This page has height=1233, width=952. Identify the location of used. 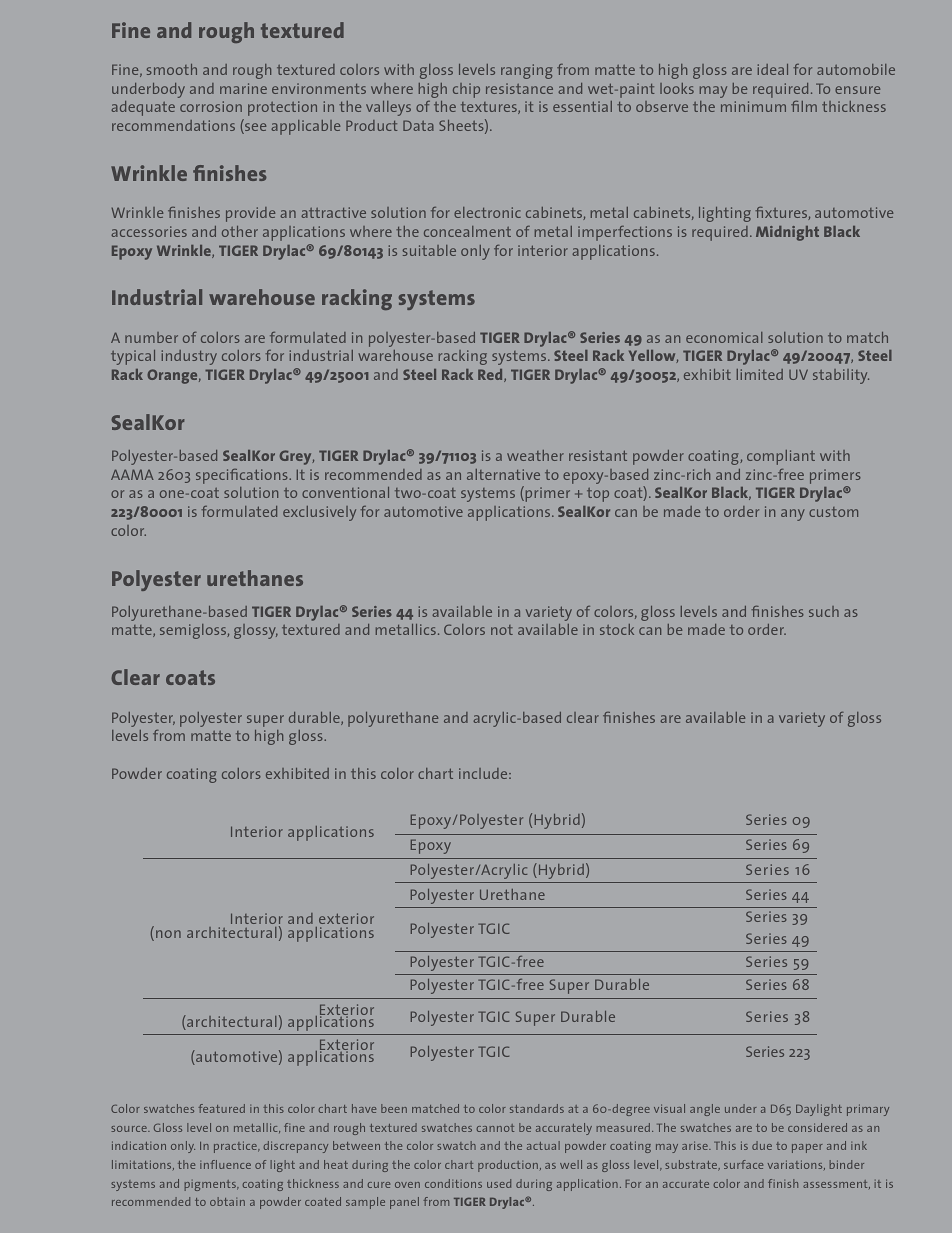
(499, 1183).
